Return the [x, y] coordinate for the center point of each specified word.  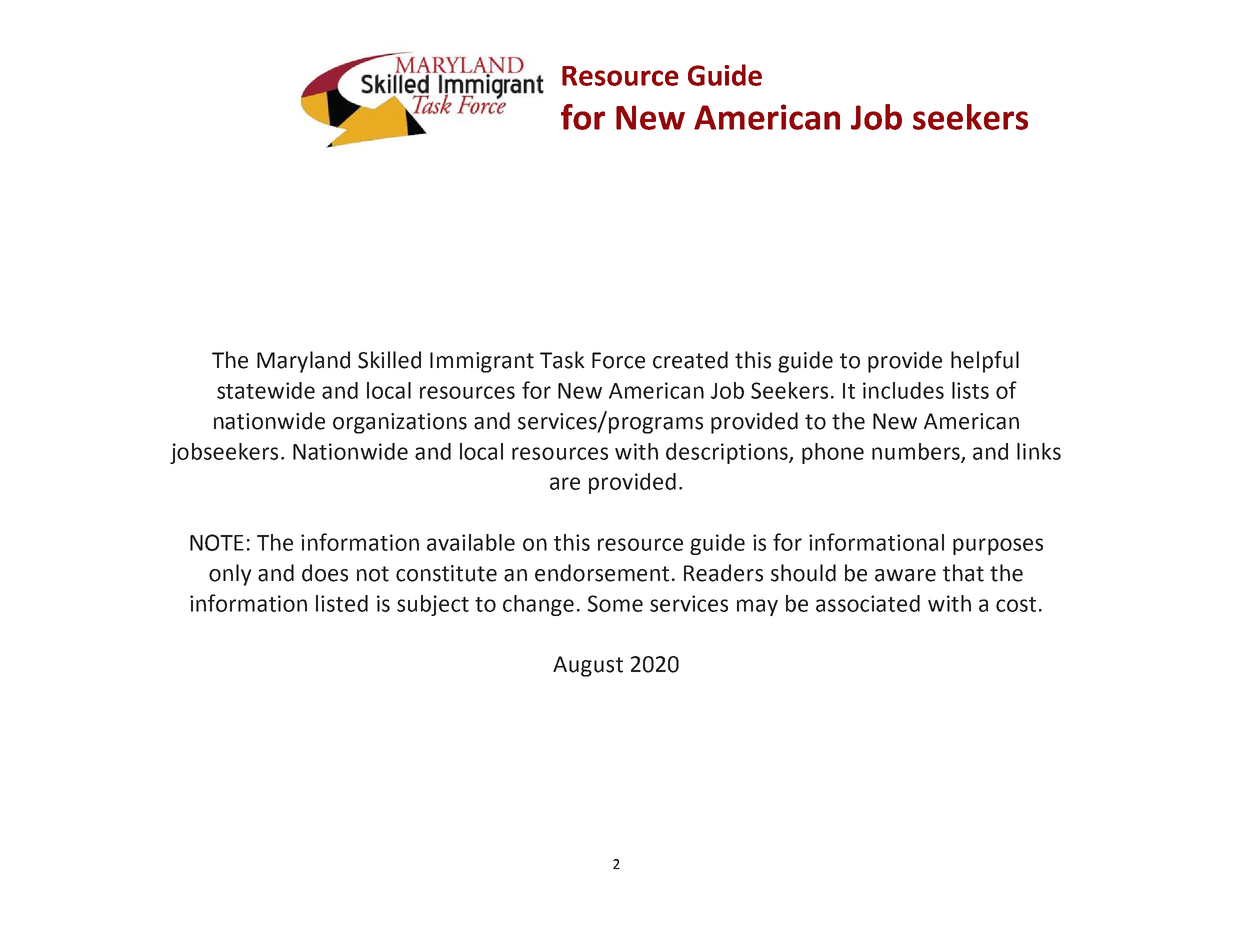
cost [1016, 604]
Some [615, 603]
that [963, 573]
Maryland [303, 362]
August [588, 666]
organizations [400, 423]
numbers [917, 452]
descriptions [728, 453]
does [325, 573]
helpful [985, 362]
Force [618, 360]
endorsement [602, 573]
